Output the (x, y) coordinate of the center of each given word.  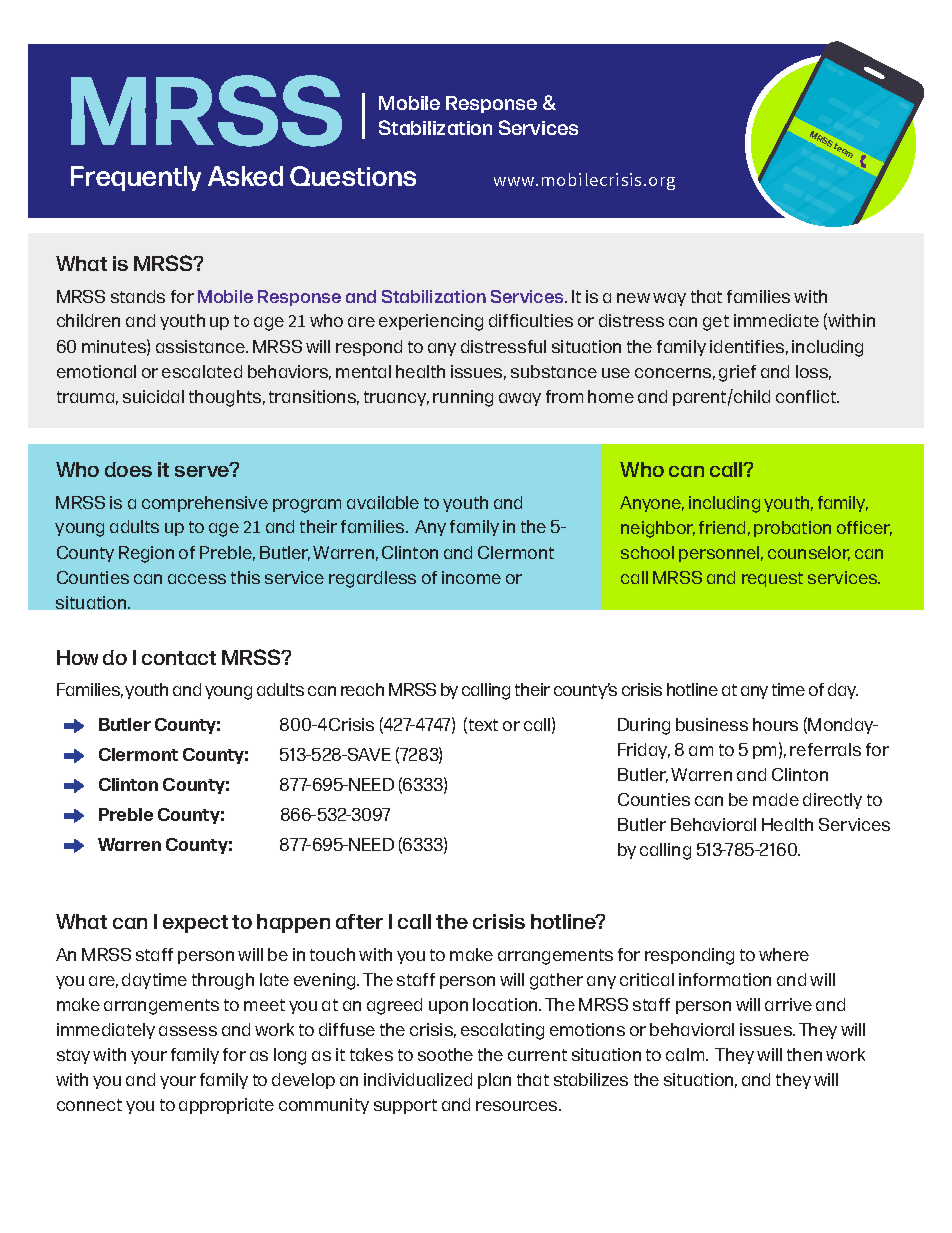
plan (494, 1081)
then (804, 1054)
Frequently (136, 178)
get (716, 323)
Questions (353, 176)
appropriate (226, 1106)
